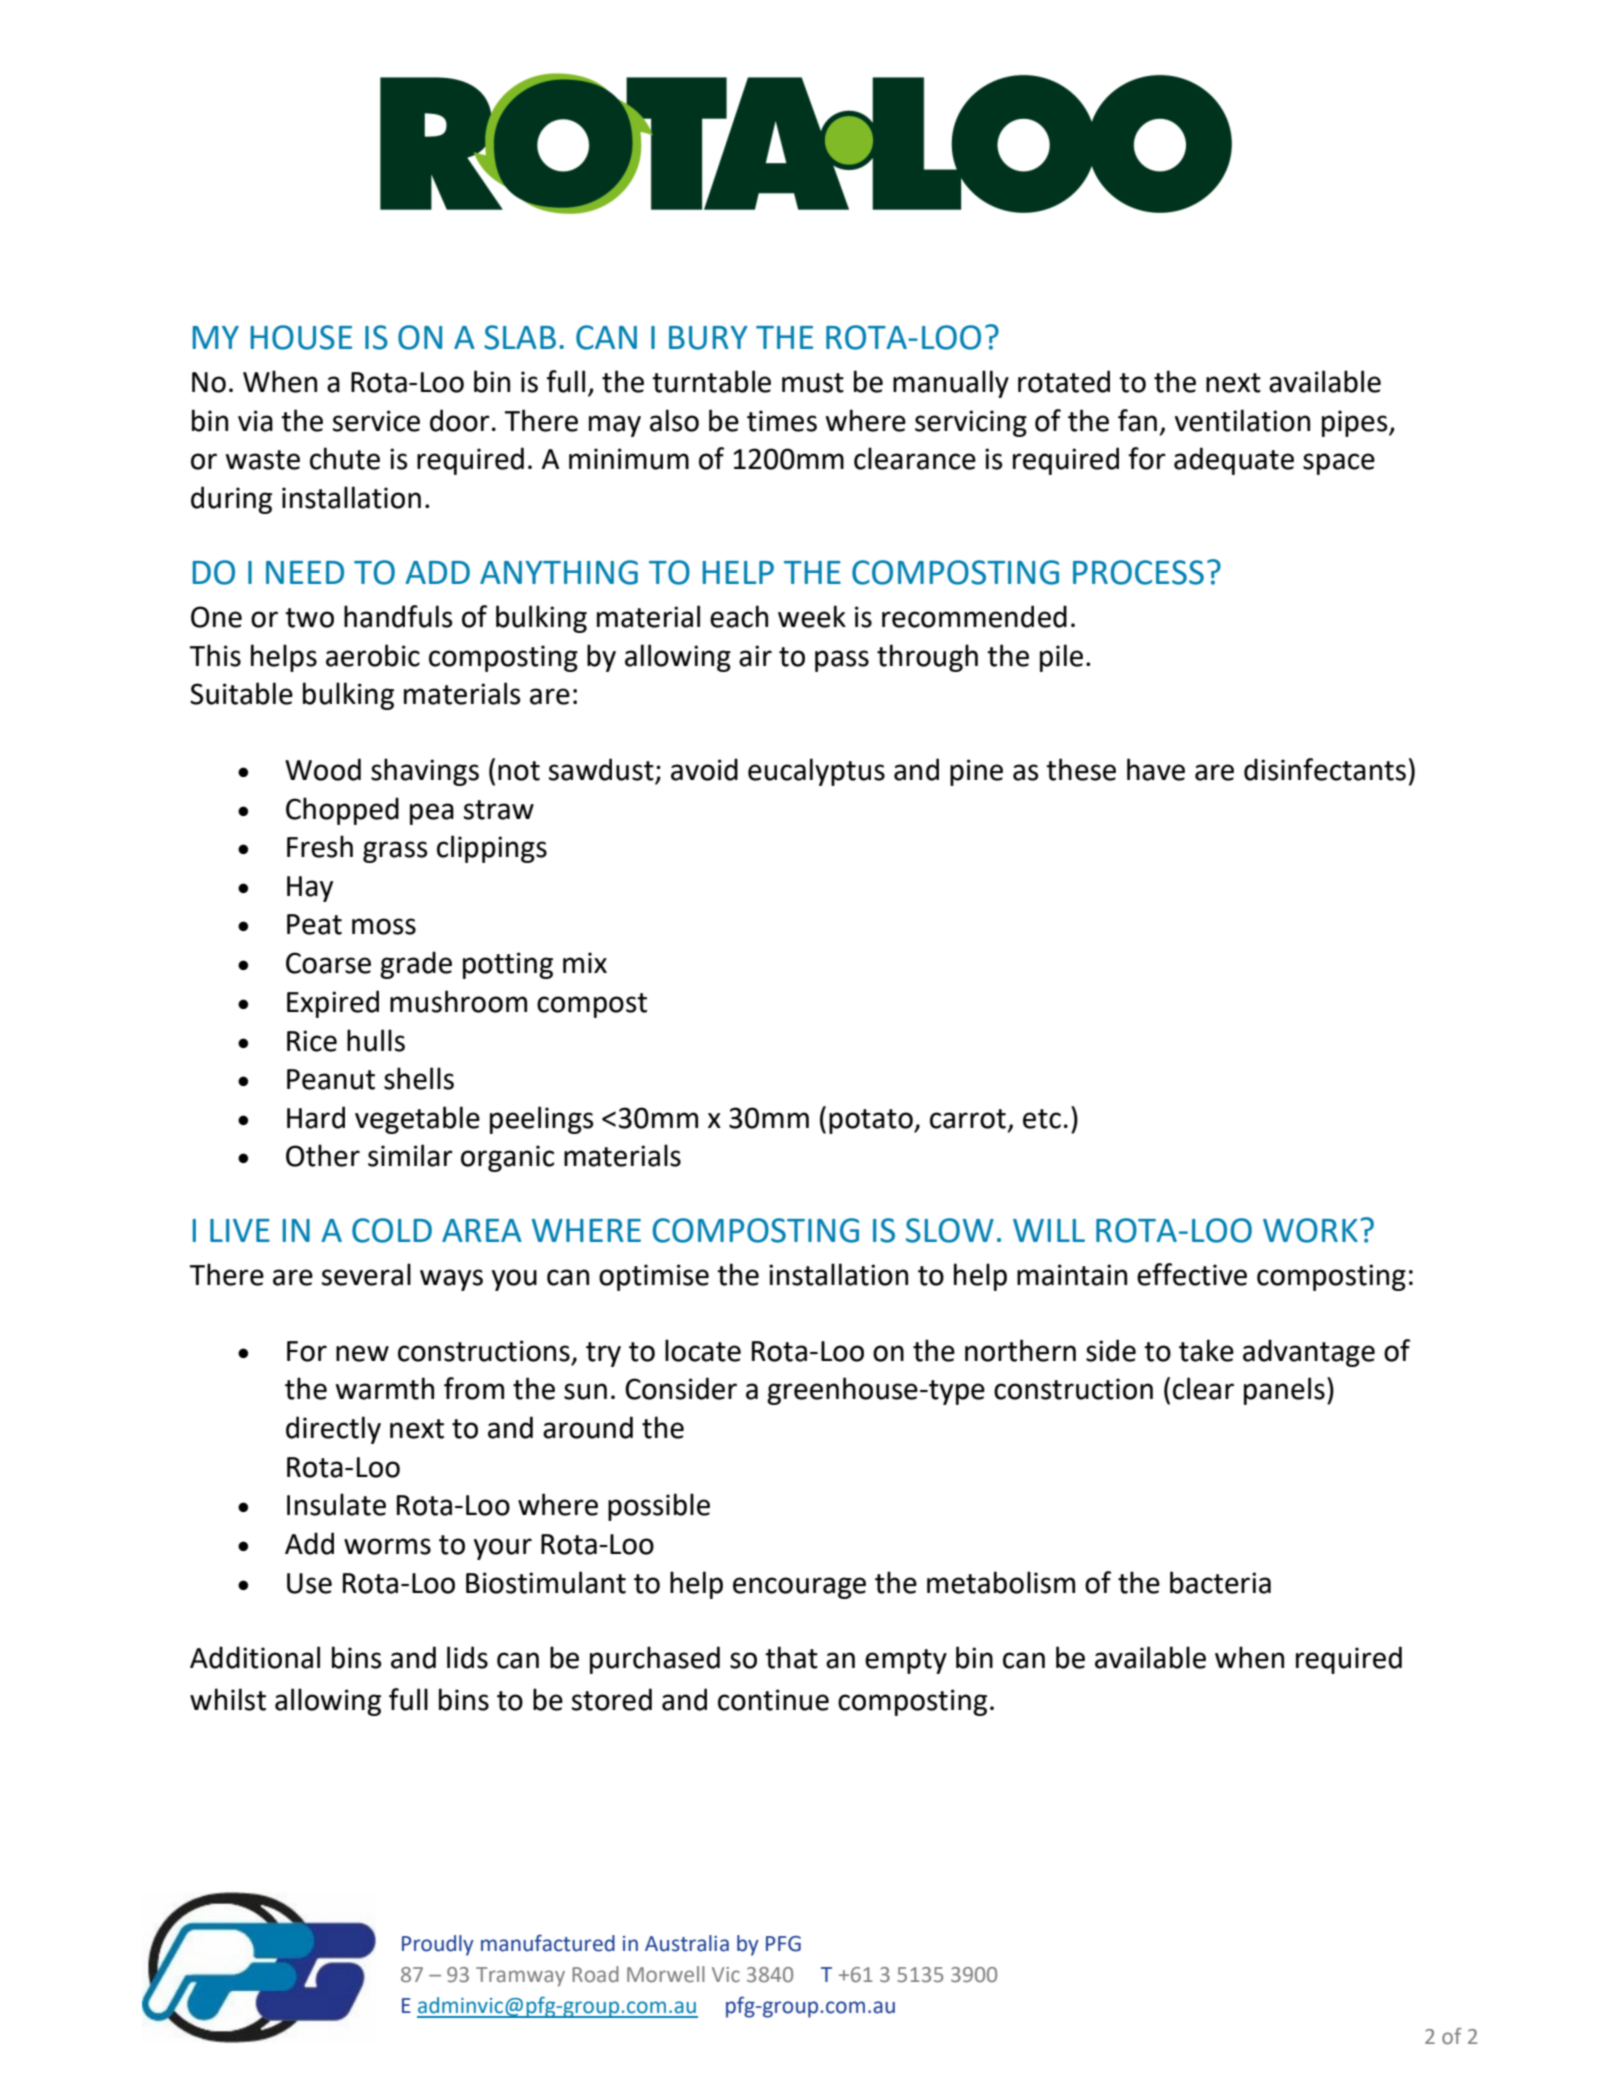 This document has width=1614, height=2089. What do you see at coordinates (813, 383) in the document?
I see `must` at bounding box center [813, 383].
